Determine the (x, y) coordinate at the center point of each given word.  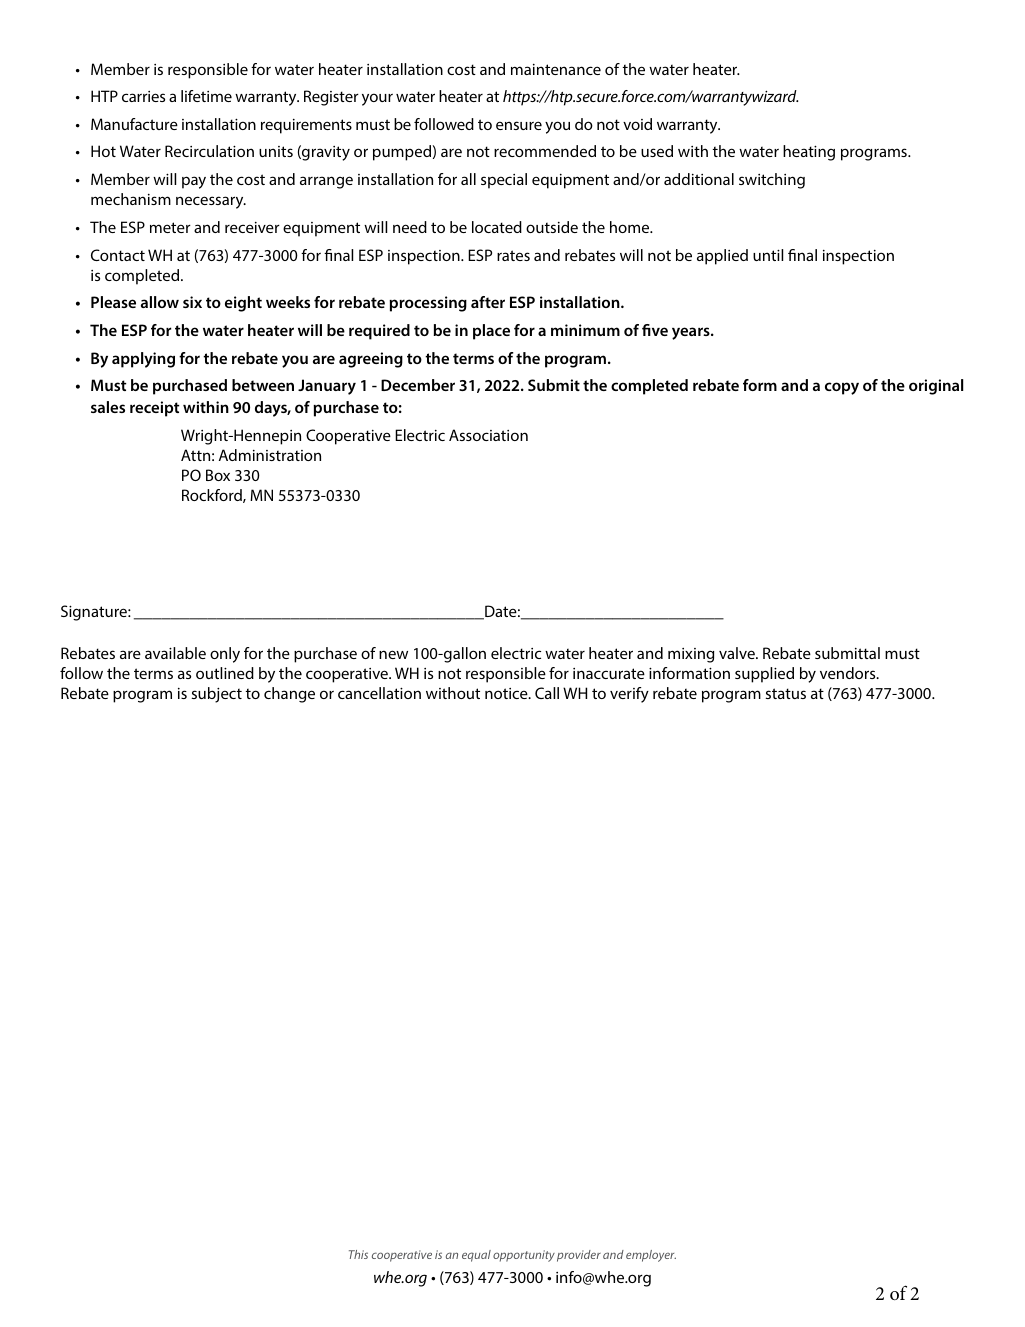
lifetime (206, 96)
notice (507, 693)
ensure (519, 125)
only (225, 655)
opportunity (524, 1256)
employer (651, 1256)
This (358, 1254)
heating (809, 153)
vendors (849, 673)
